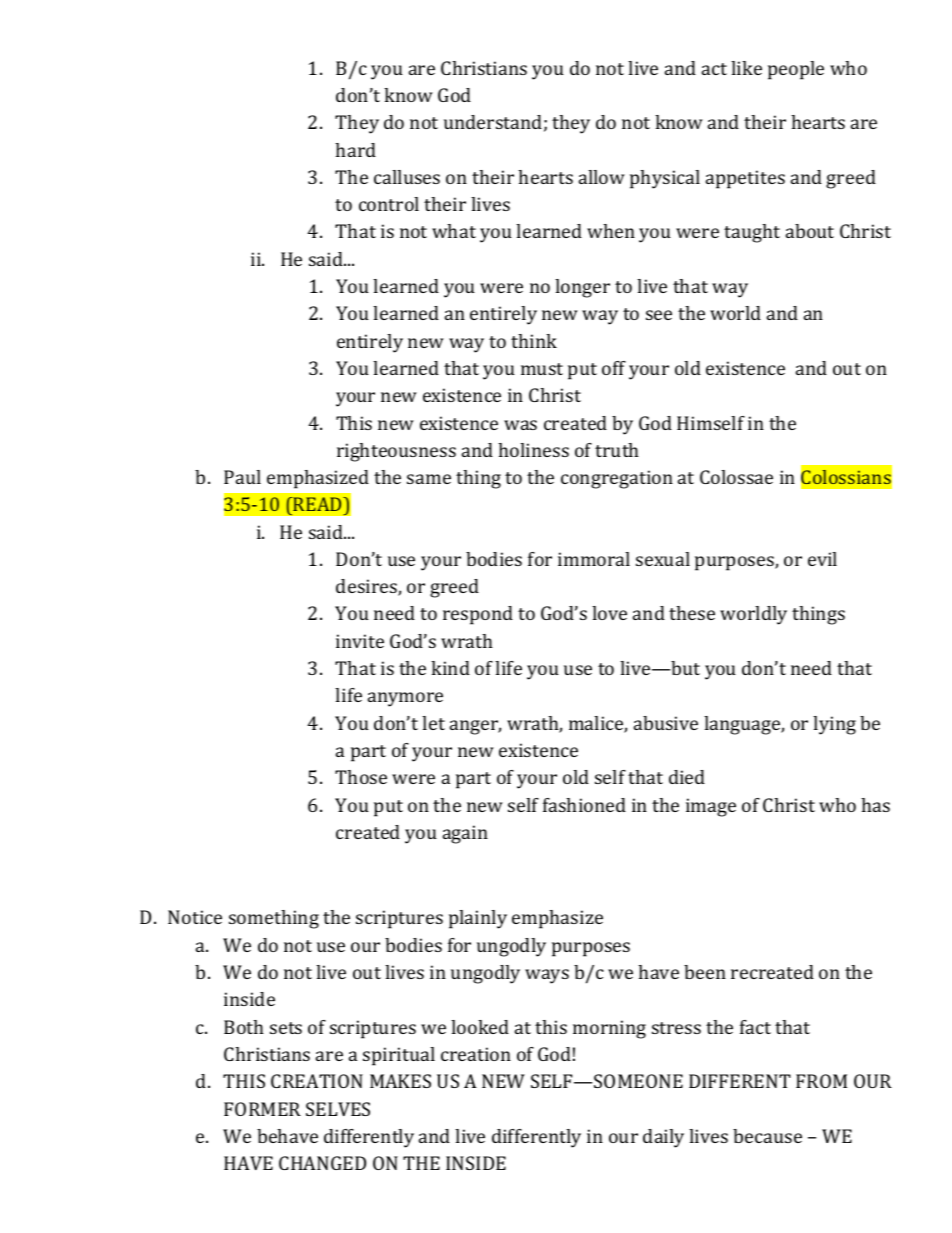  Describe the element at coordinates (602, 177) in the document. I see `allow` at that location.
